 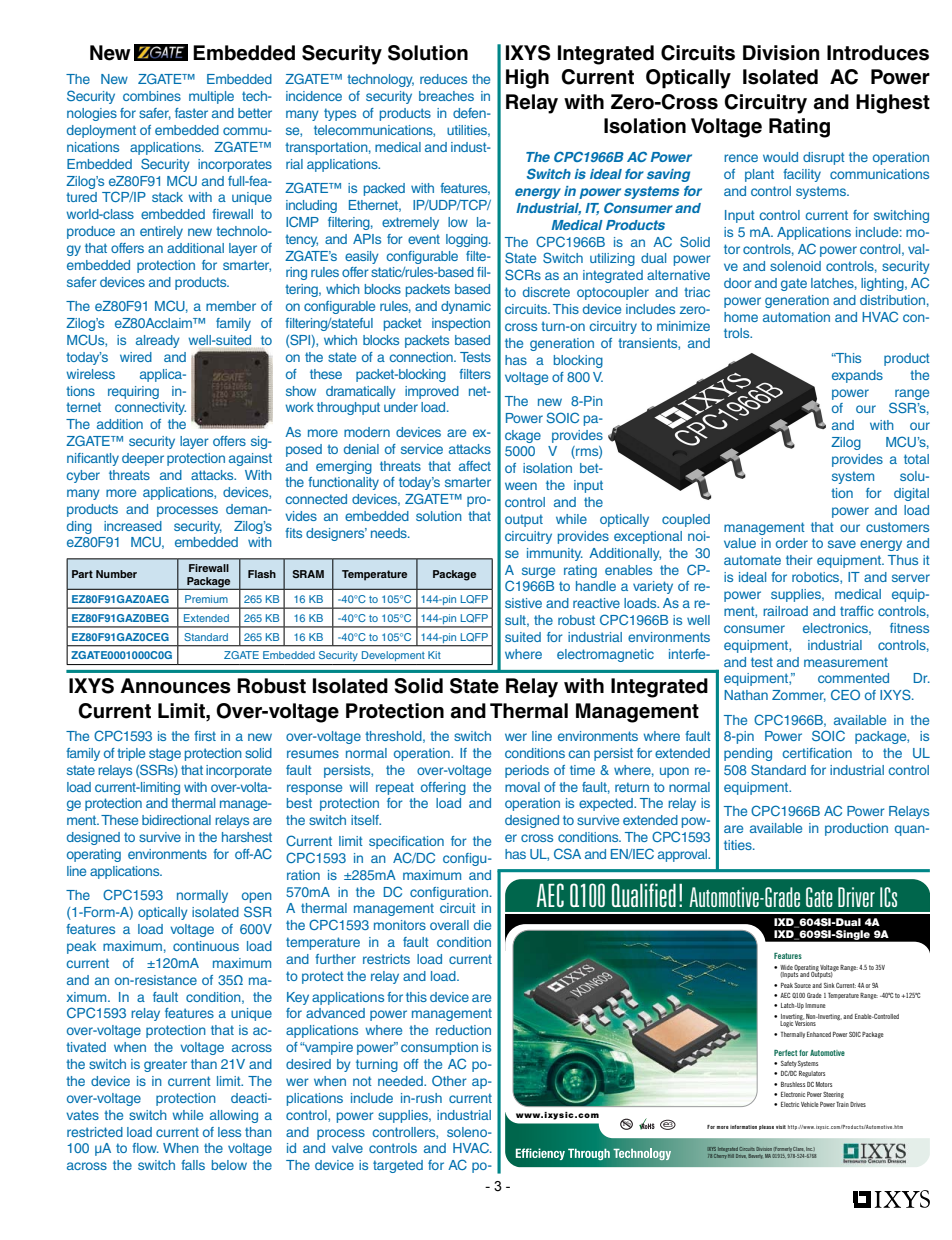 What do you see at coordinates (158, 341) in the image?
I see `already` at bounding box center [158, 341].
